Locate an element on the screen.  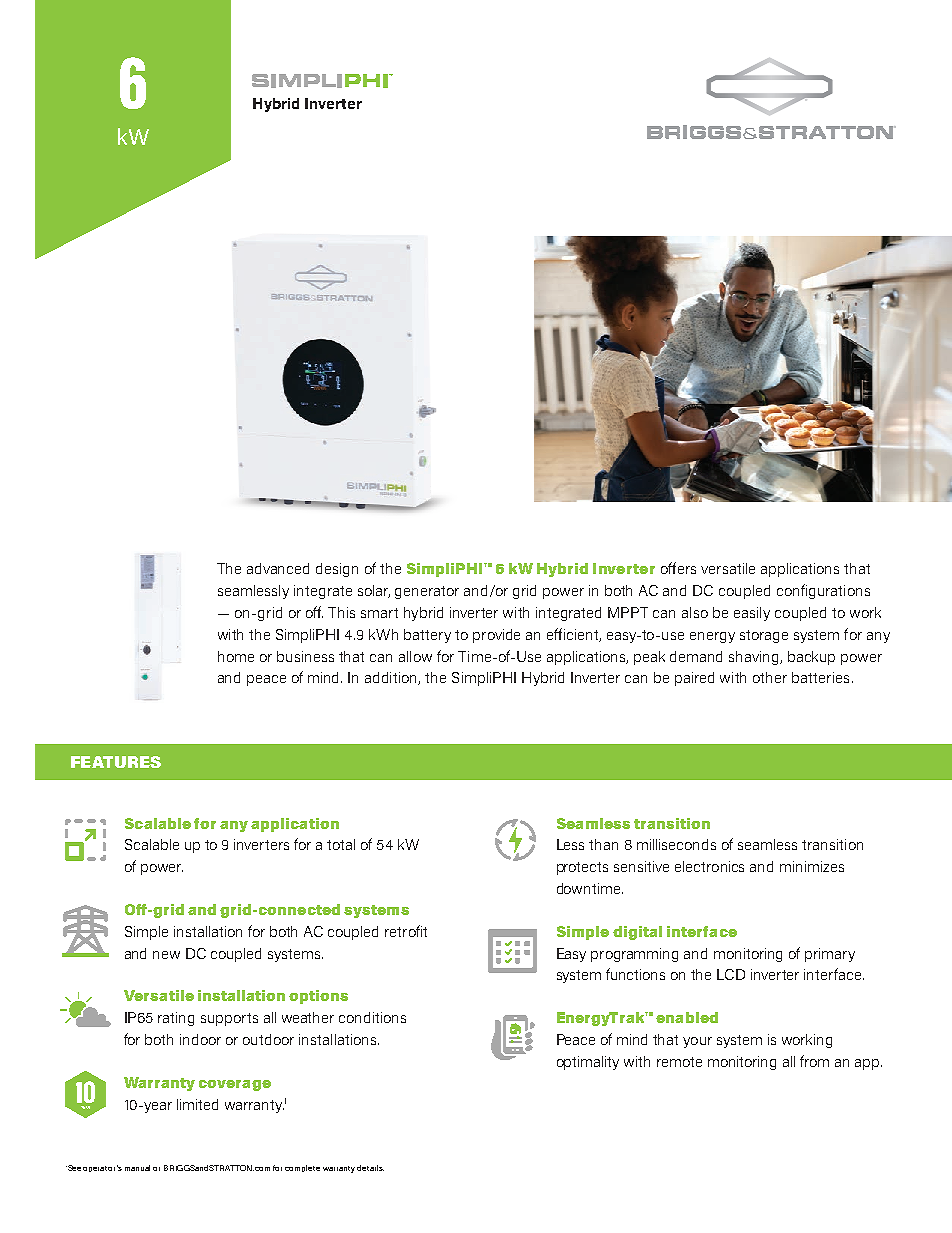
easily is located at coordinates (752, 614).
